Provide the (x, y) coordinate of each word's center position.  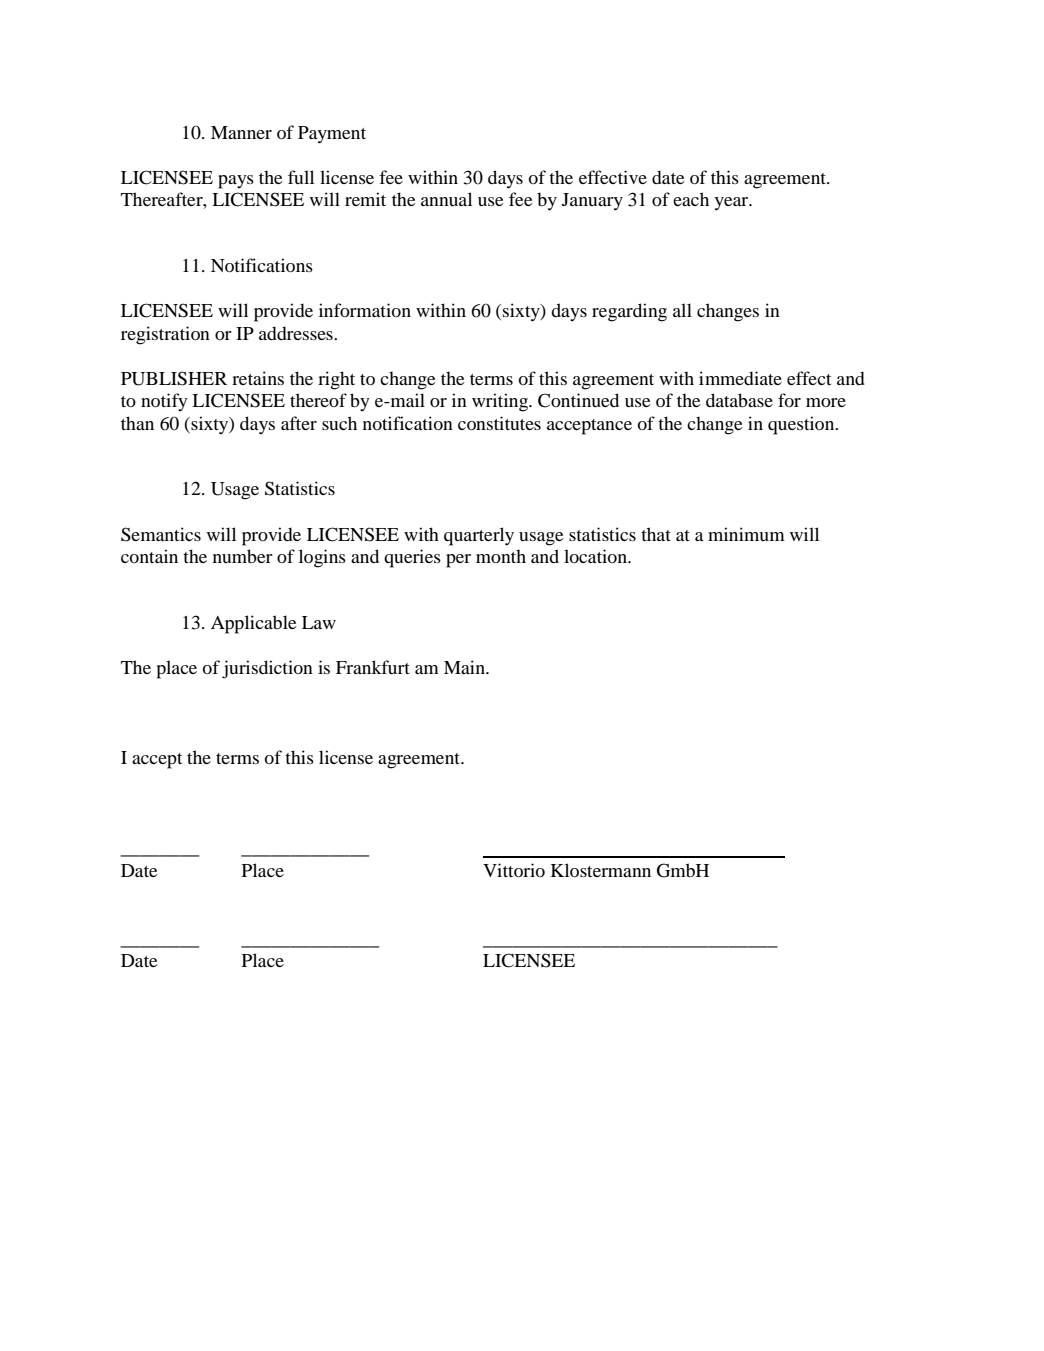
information (365, 310)
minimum (746, 534)
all (682, 310)
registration (165, 335)
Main (465, 667)
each (691, 199)
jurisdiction (267, 669)
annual (446, 199)
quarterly (479, 536)
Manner (241, 132)
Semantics (161, 534)
